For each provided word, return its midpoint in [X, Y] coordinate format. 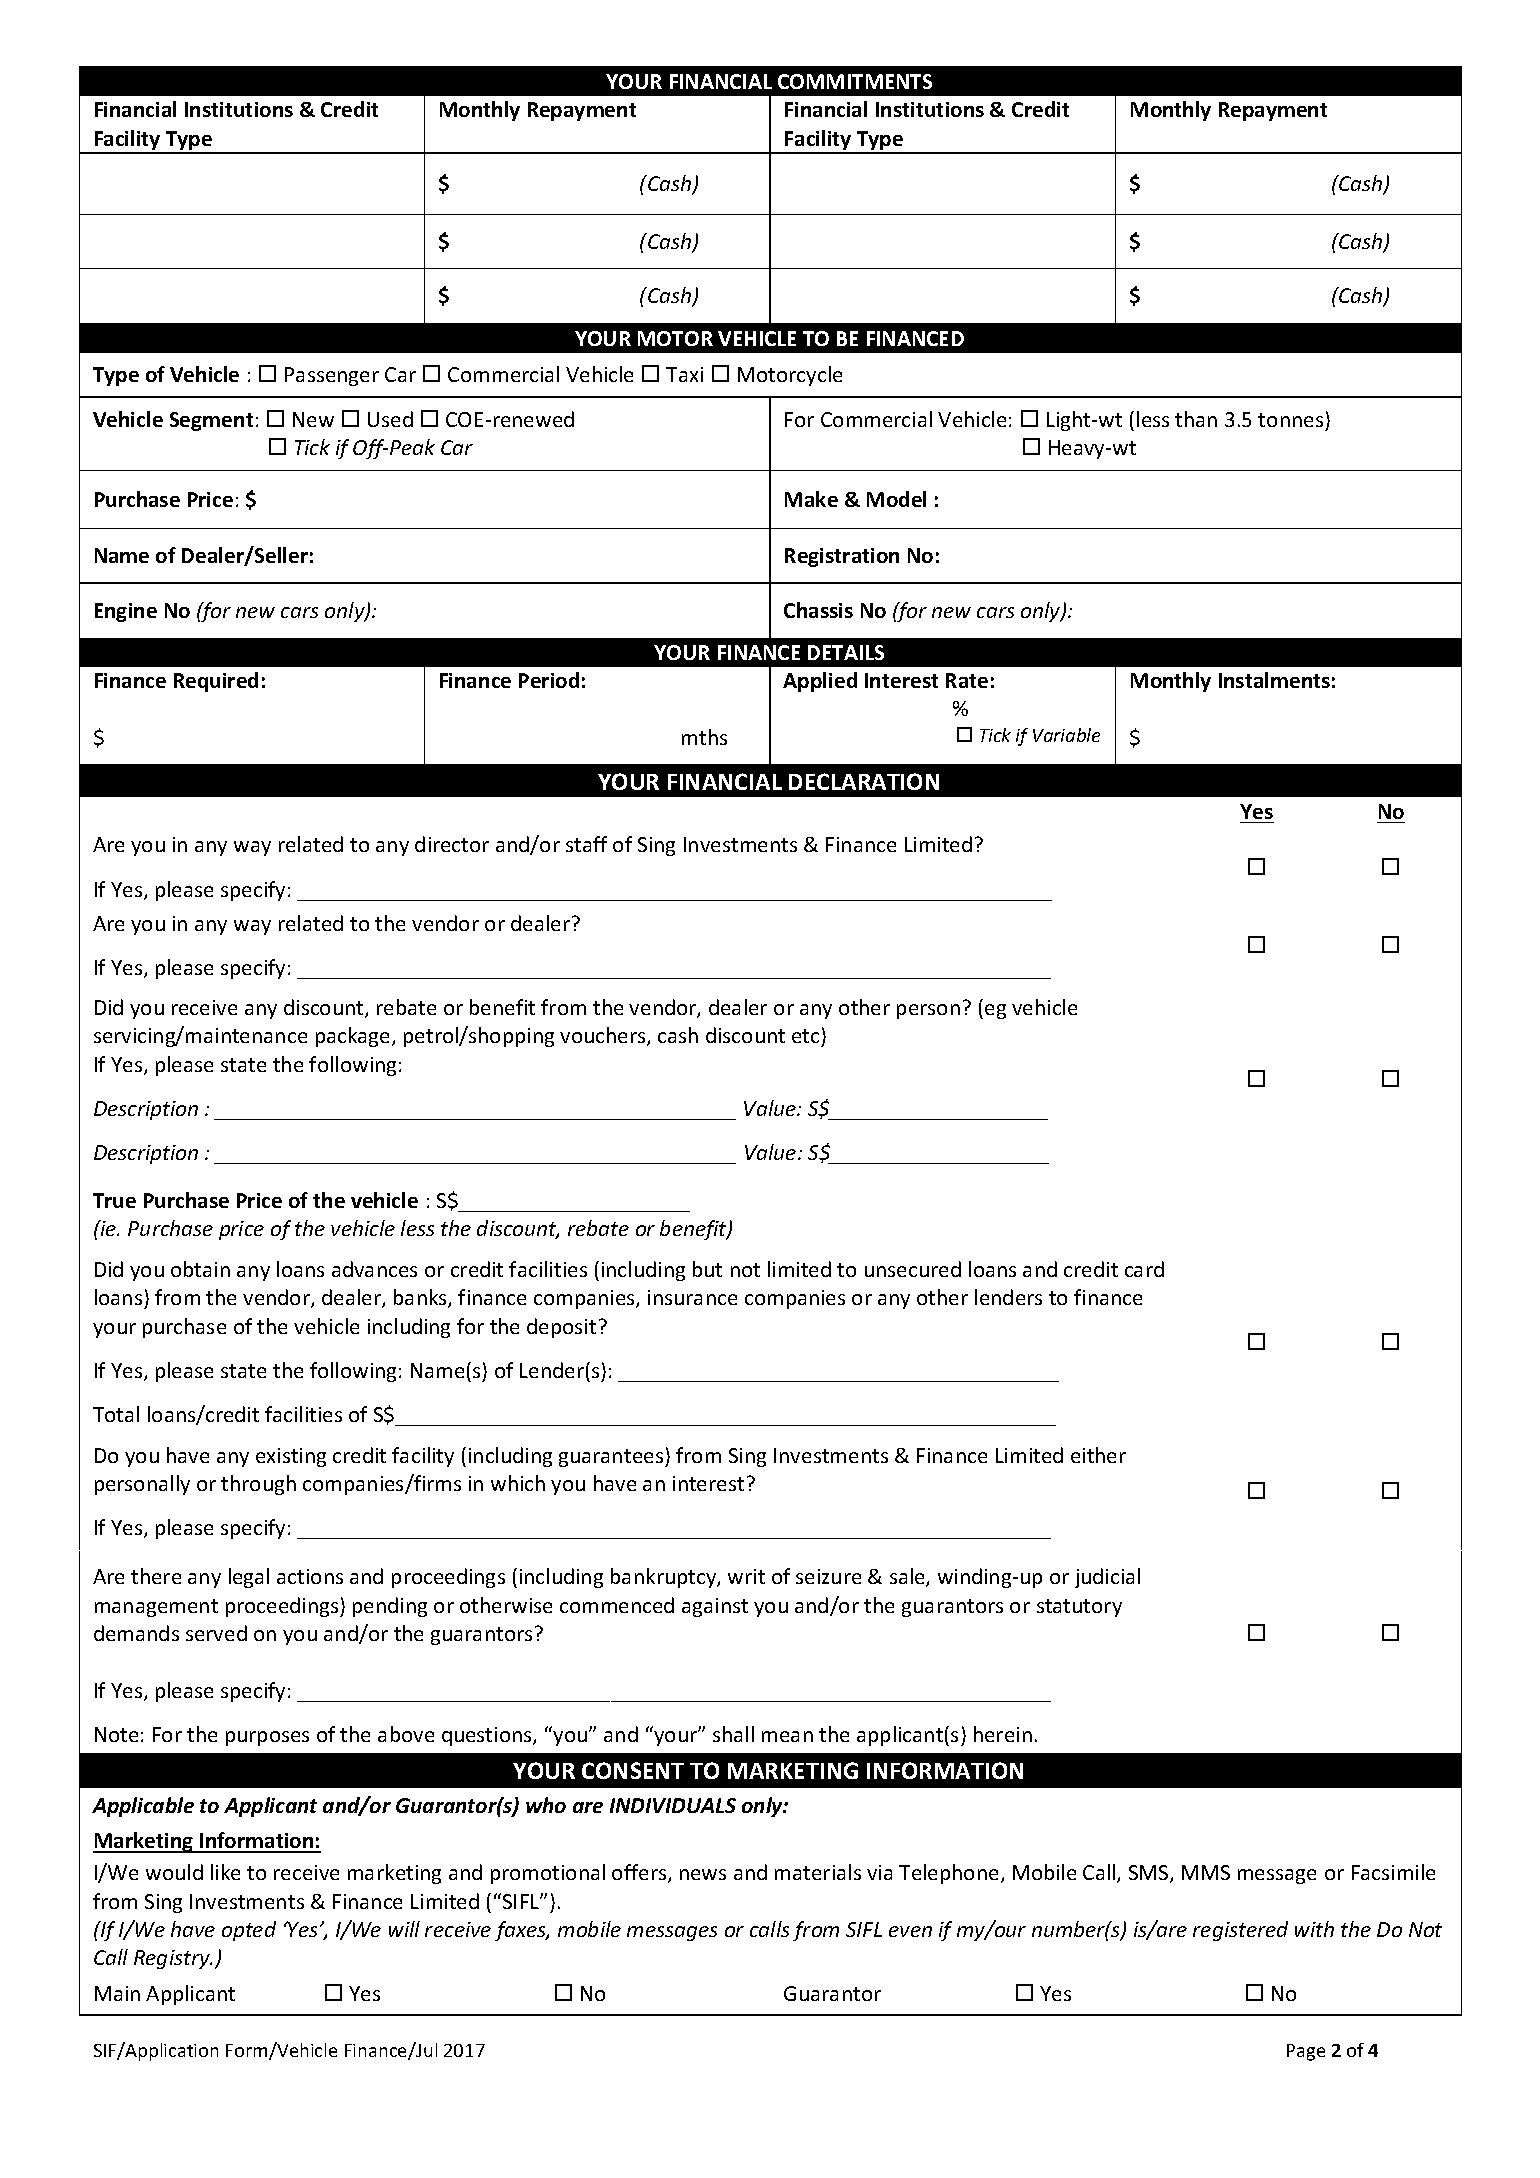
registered [1240, 1931]
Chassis [818, 610]
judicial [1107, 1578]
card [1144, 1269]
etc [805, 1036]
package [354, 1037]
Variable [1066, 735]
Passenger [332, 376]
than [1196, 419]
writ [746, 1576]
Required [216, 682]
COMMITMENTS [855, 81]
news [703, 1874]
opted [249, 1931]
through [258, 1485]
